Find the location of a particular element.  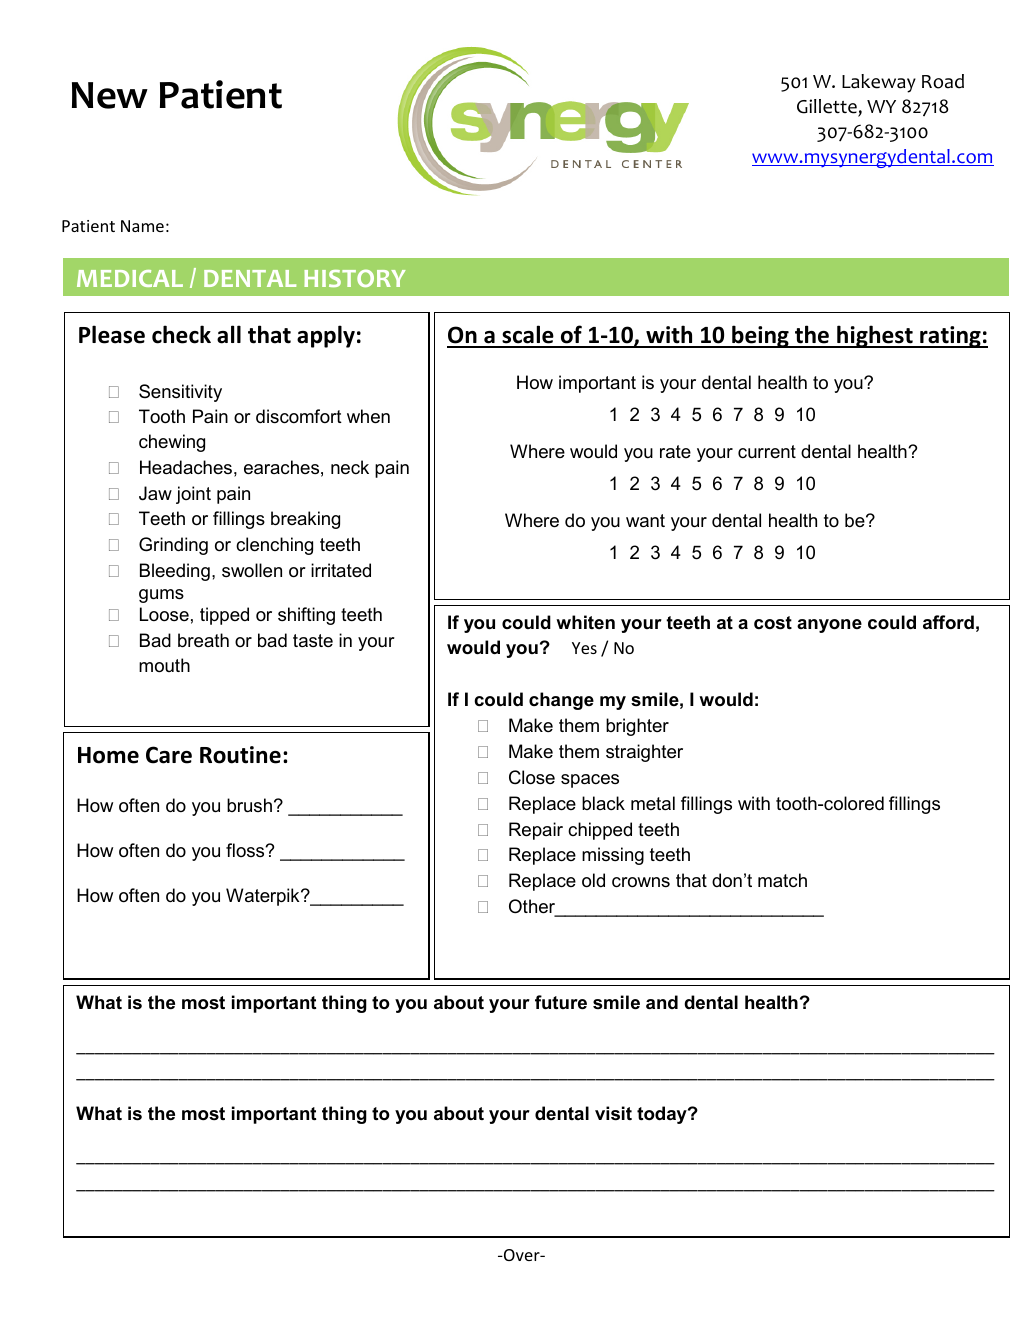

anyone is located at coordinates (829, 626).
